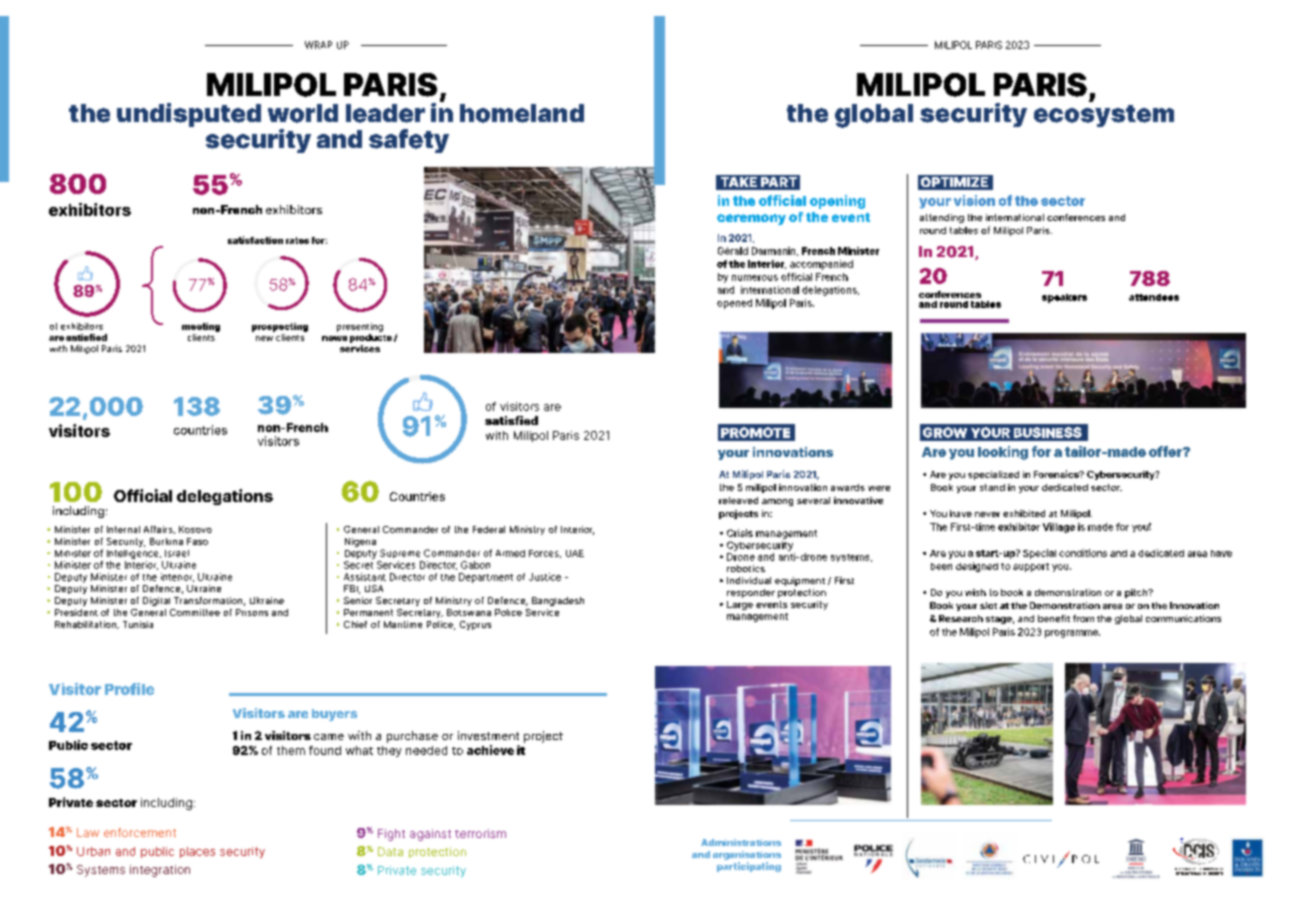 The image size is (1308, 924). I want to click on Kosovo, so click(195, 529).
